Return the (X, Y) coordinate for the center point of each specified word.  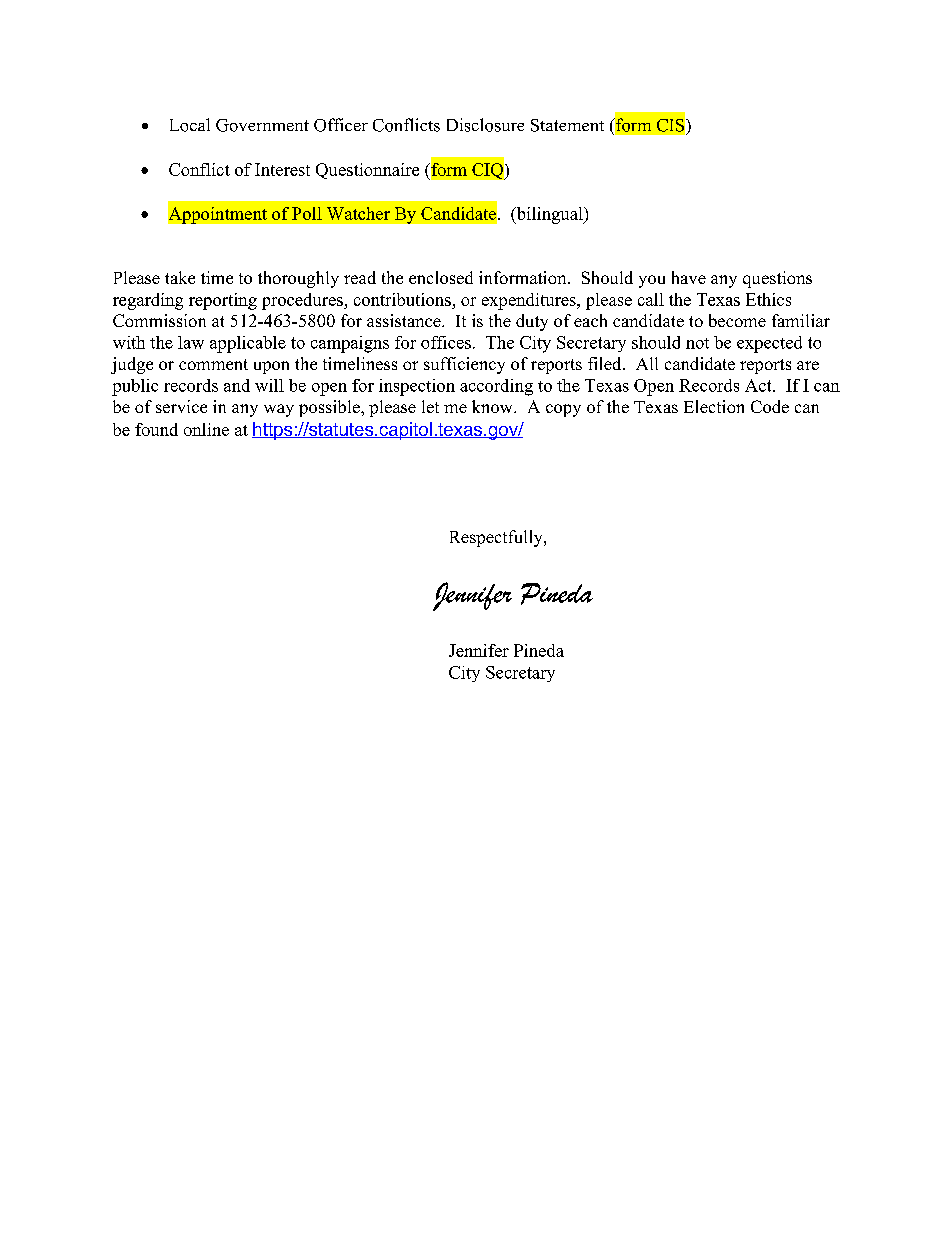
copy (563, 410)
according (496, 387)
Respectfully (497, 538)
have (689, 277)
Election (714, 406)
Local (190, 125)
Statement (567, 125)
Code (770, 406)
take (180, 277)
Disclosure (485, 125)
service (181, 406)
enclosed (441, 277)
